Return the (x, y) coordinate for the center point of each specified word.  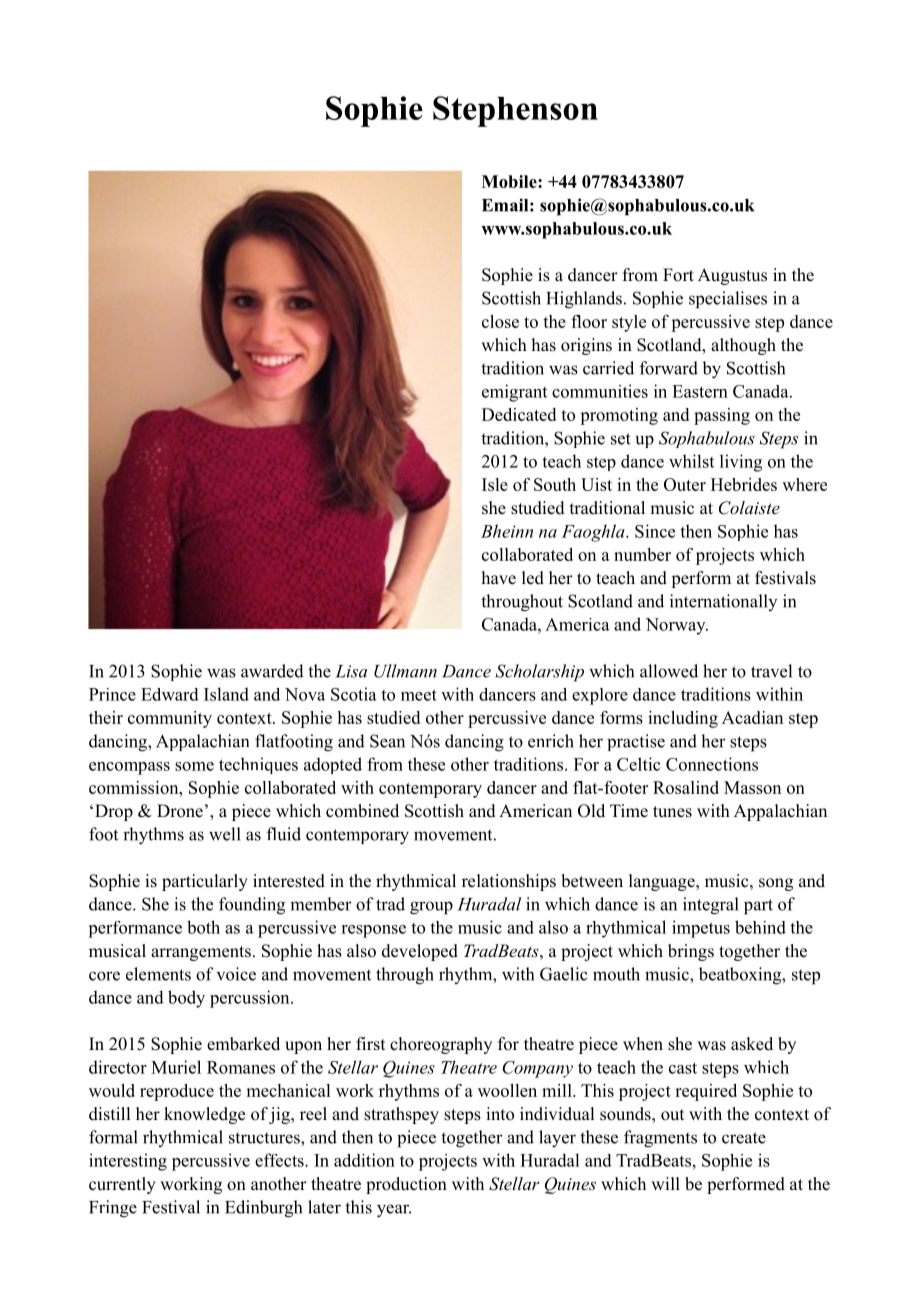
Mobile (510, 181)
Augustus (732, 276)
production (406, 1185)
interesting (128, 1162)
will (665, 1183)
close (500, 321)
